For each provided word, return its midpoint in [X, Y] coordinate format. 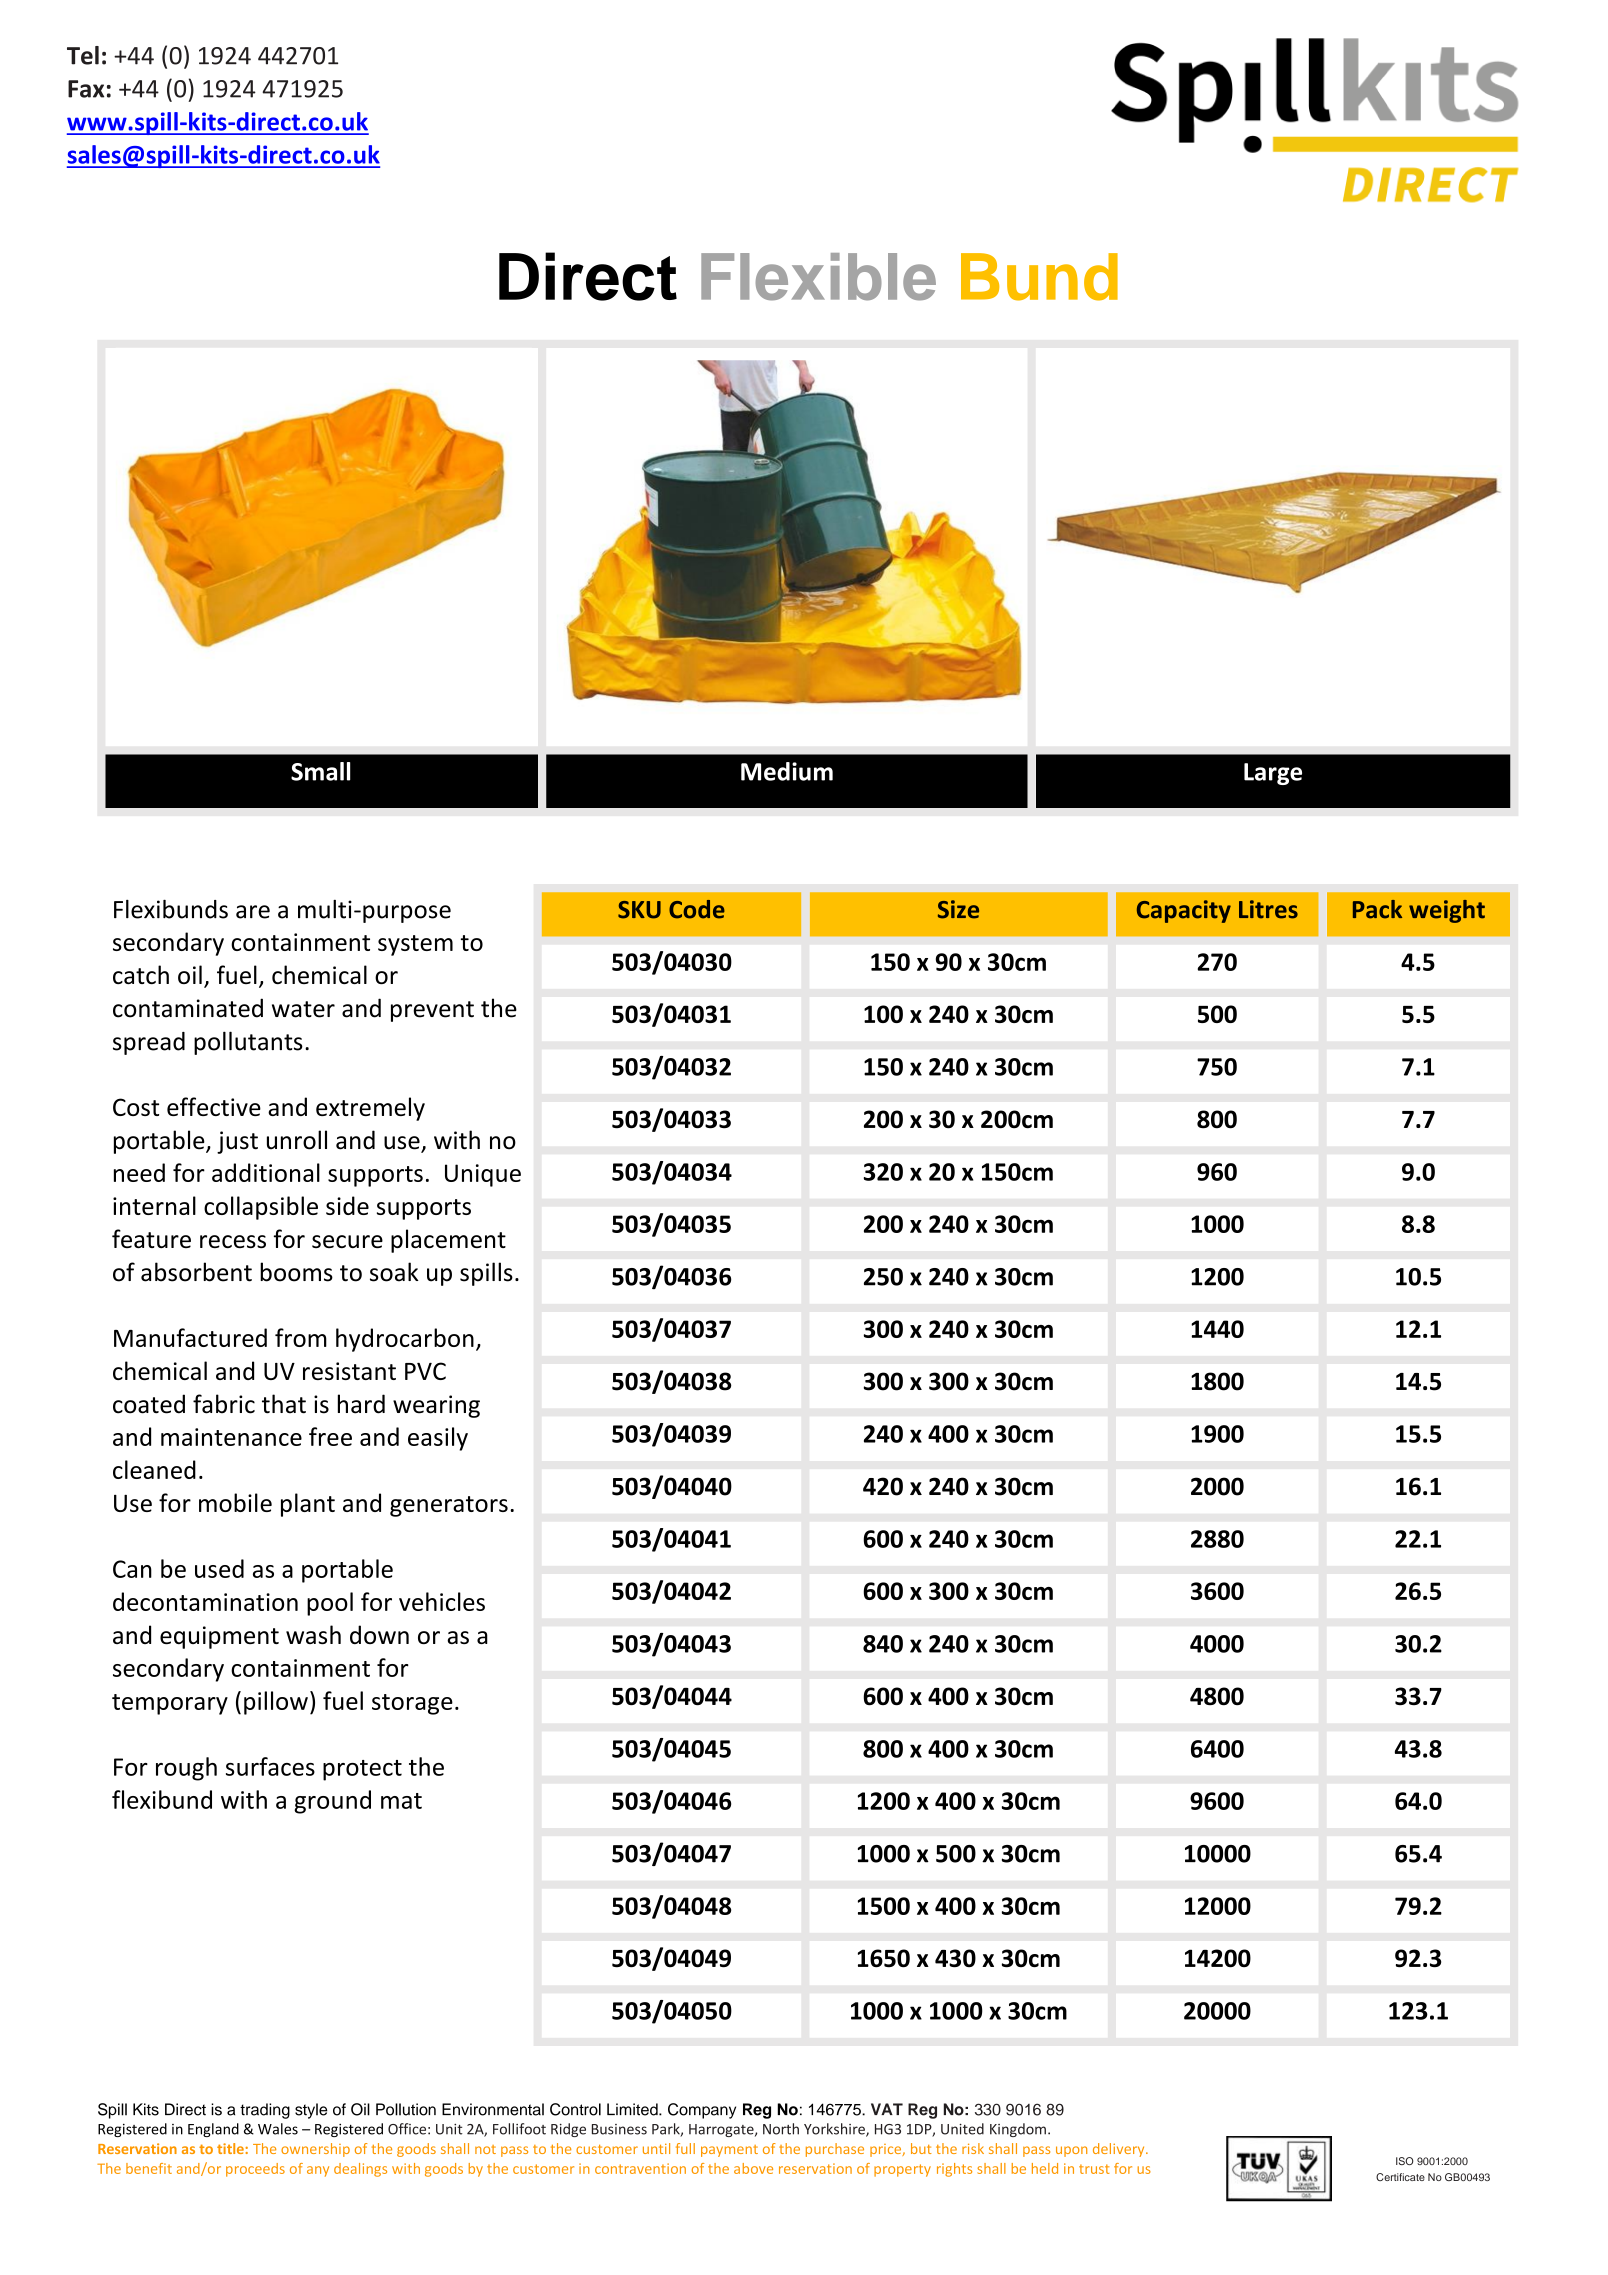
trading [265, 2111]
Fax [86, 89]
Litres [1268, 909]
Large [1273, 774]
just [237, 1142]
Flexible [818, 277]
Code [697, 909]
